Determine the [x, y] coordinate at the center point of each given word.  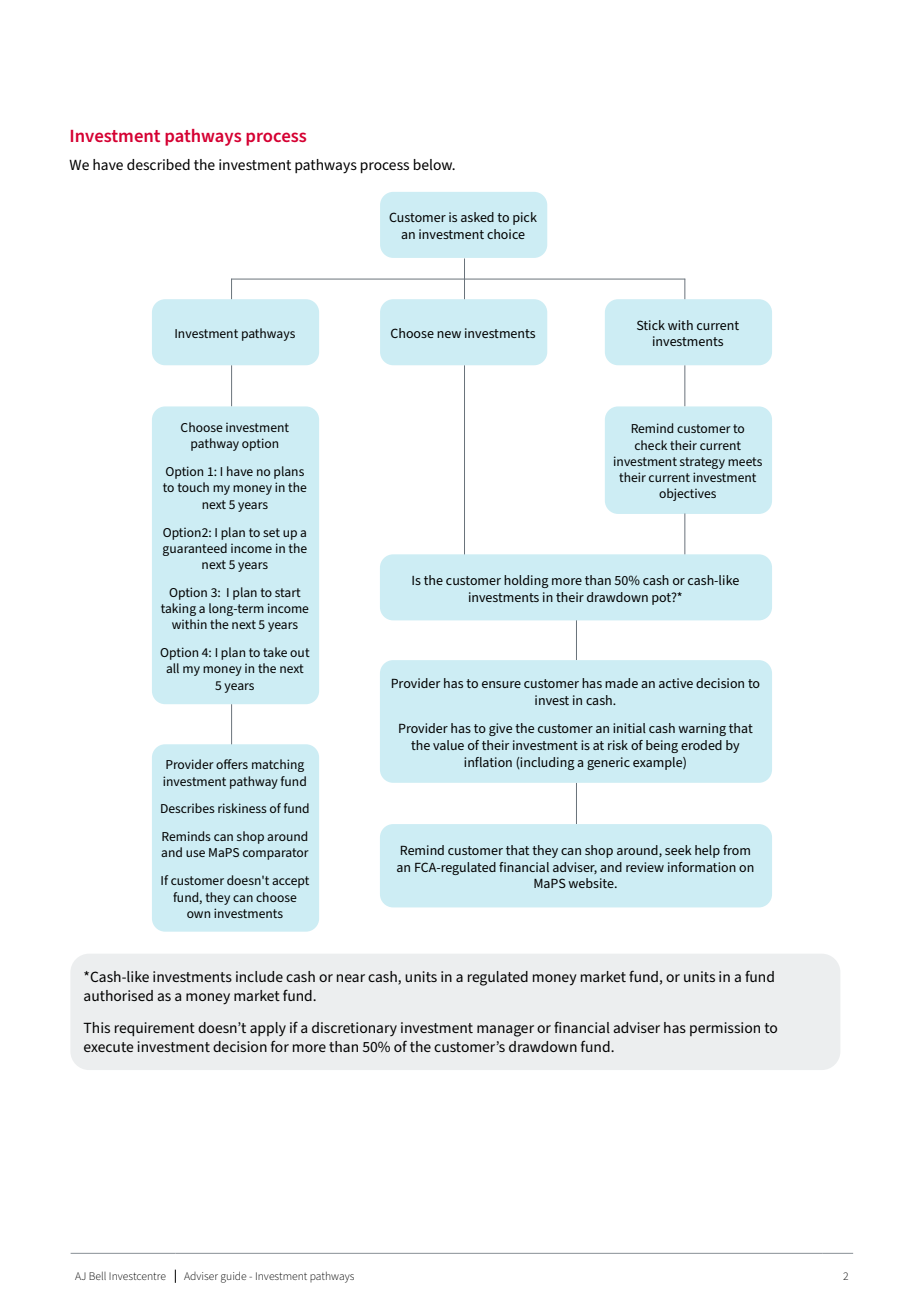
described [158, 164]
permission [725, 1029]
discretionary [354, 1029]
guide [234, 1277]
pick [525, 218]
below [434, 164]
